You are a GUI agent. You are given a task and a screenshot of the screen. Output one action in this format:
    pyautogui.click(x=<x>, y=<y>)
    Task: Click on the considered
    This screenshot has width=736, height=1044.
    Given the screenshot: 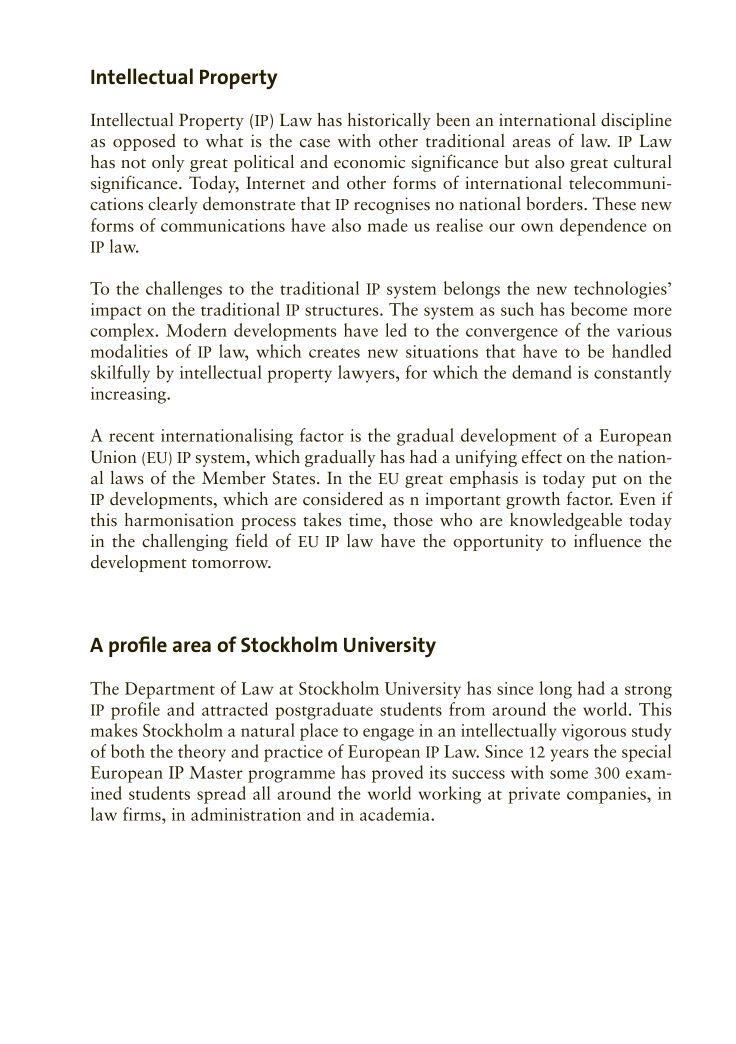 What is the action you would take?
    pyautogui.click(x=343, y=498)
